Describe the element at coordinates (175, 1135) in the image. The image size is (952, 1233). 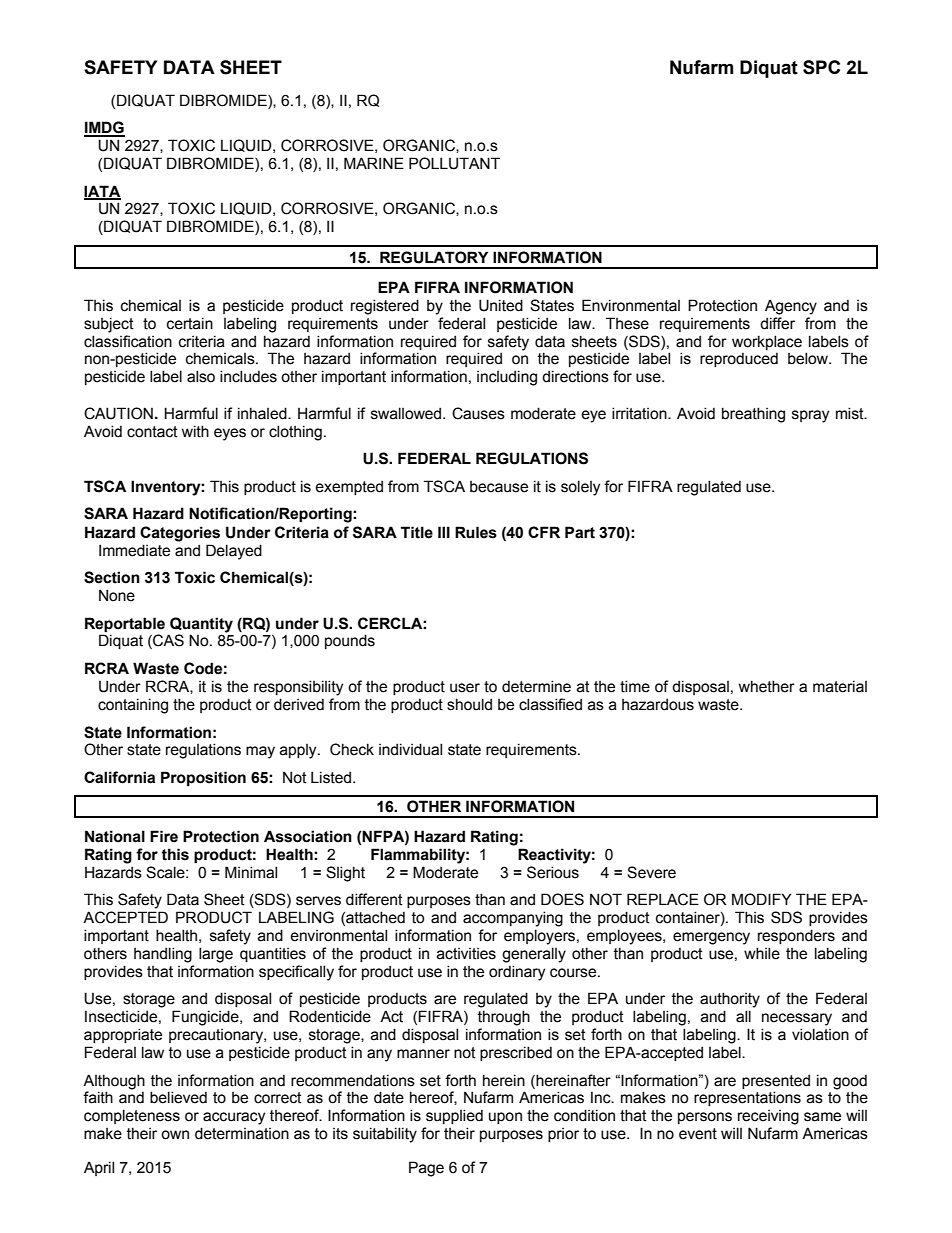
I see `own` at that location.
